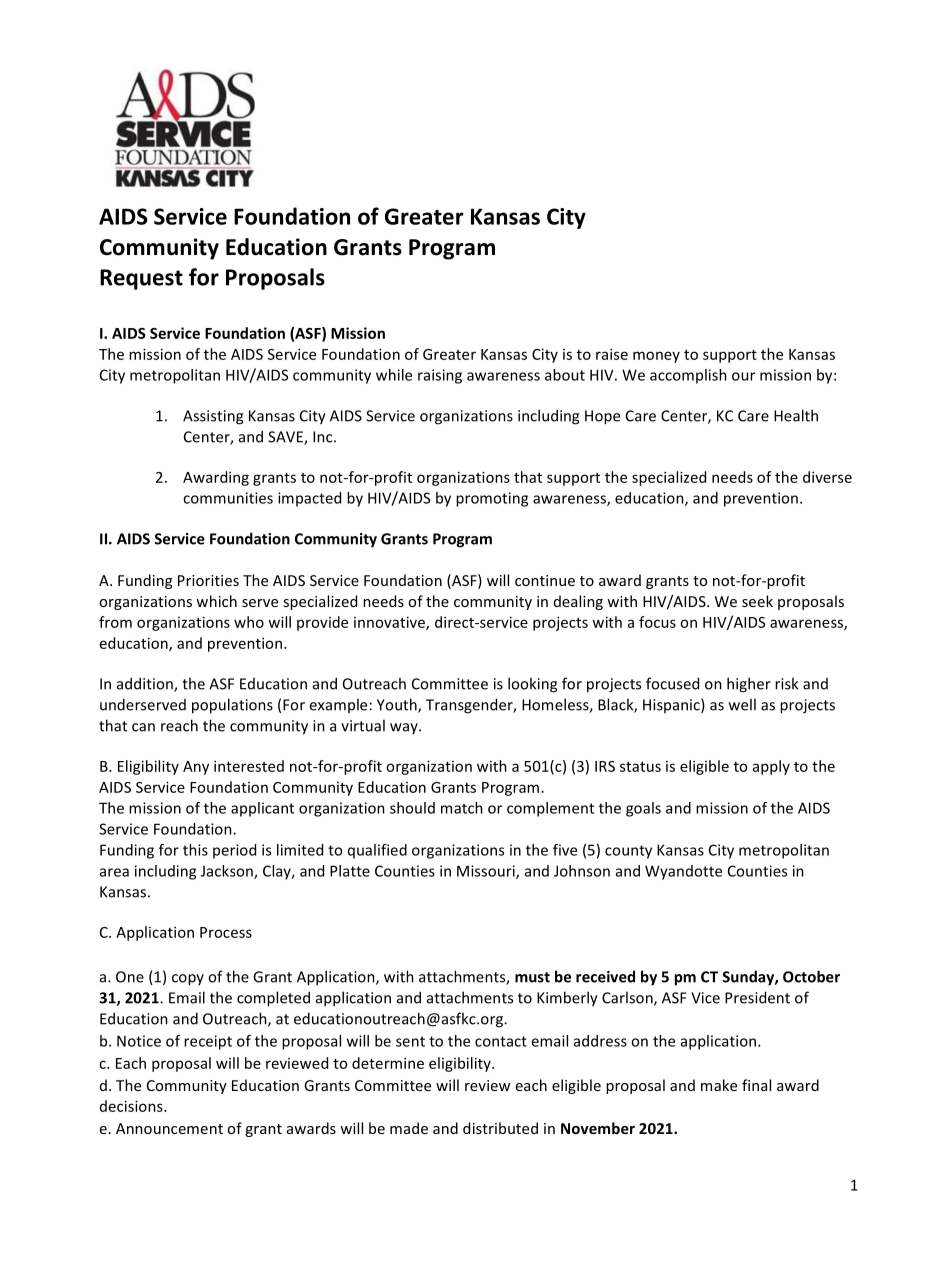  I want to click on looking, so click(532, 685).
